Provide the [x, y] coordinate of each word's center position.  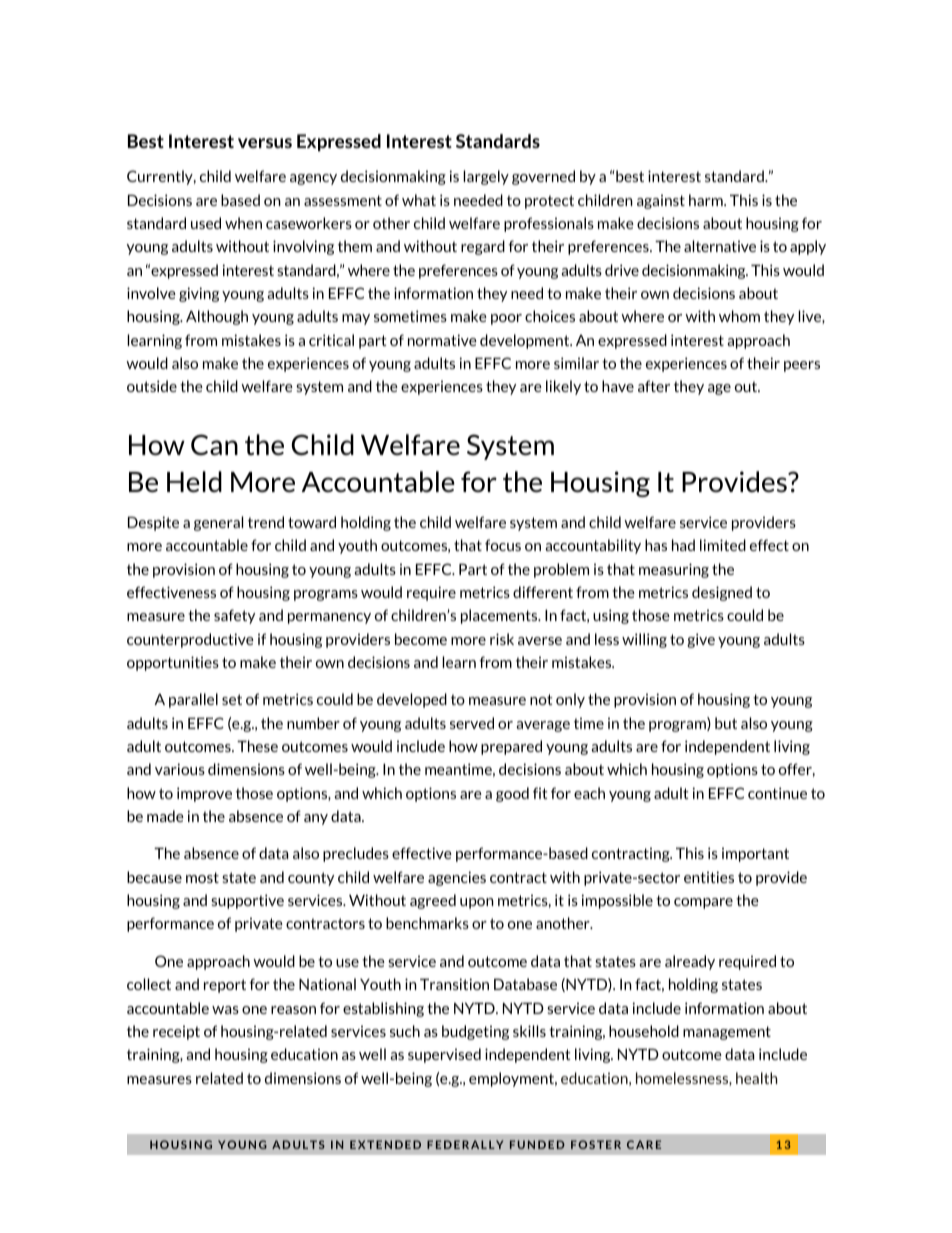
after [654, 386]
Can [214, 444]
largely [486, 177]
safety [234, 616]
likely [563, 387]
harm [707, 200]
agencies [457, 878]
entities [709, 877]
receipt [176, 1033]
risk [502, 639]
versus [265, 143]
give [701, 640]
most [202, 877]
